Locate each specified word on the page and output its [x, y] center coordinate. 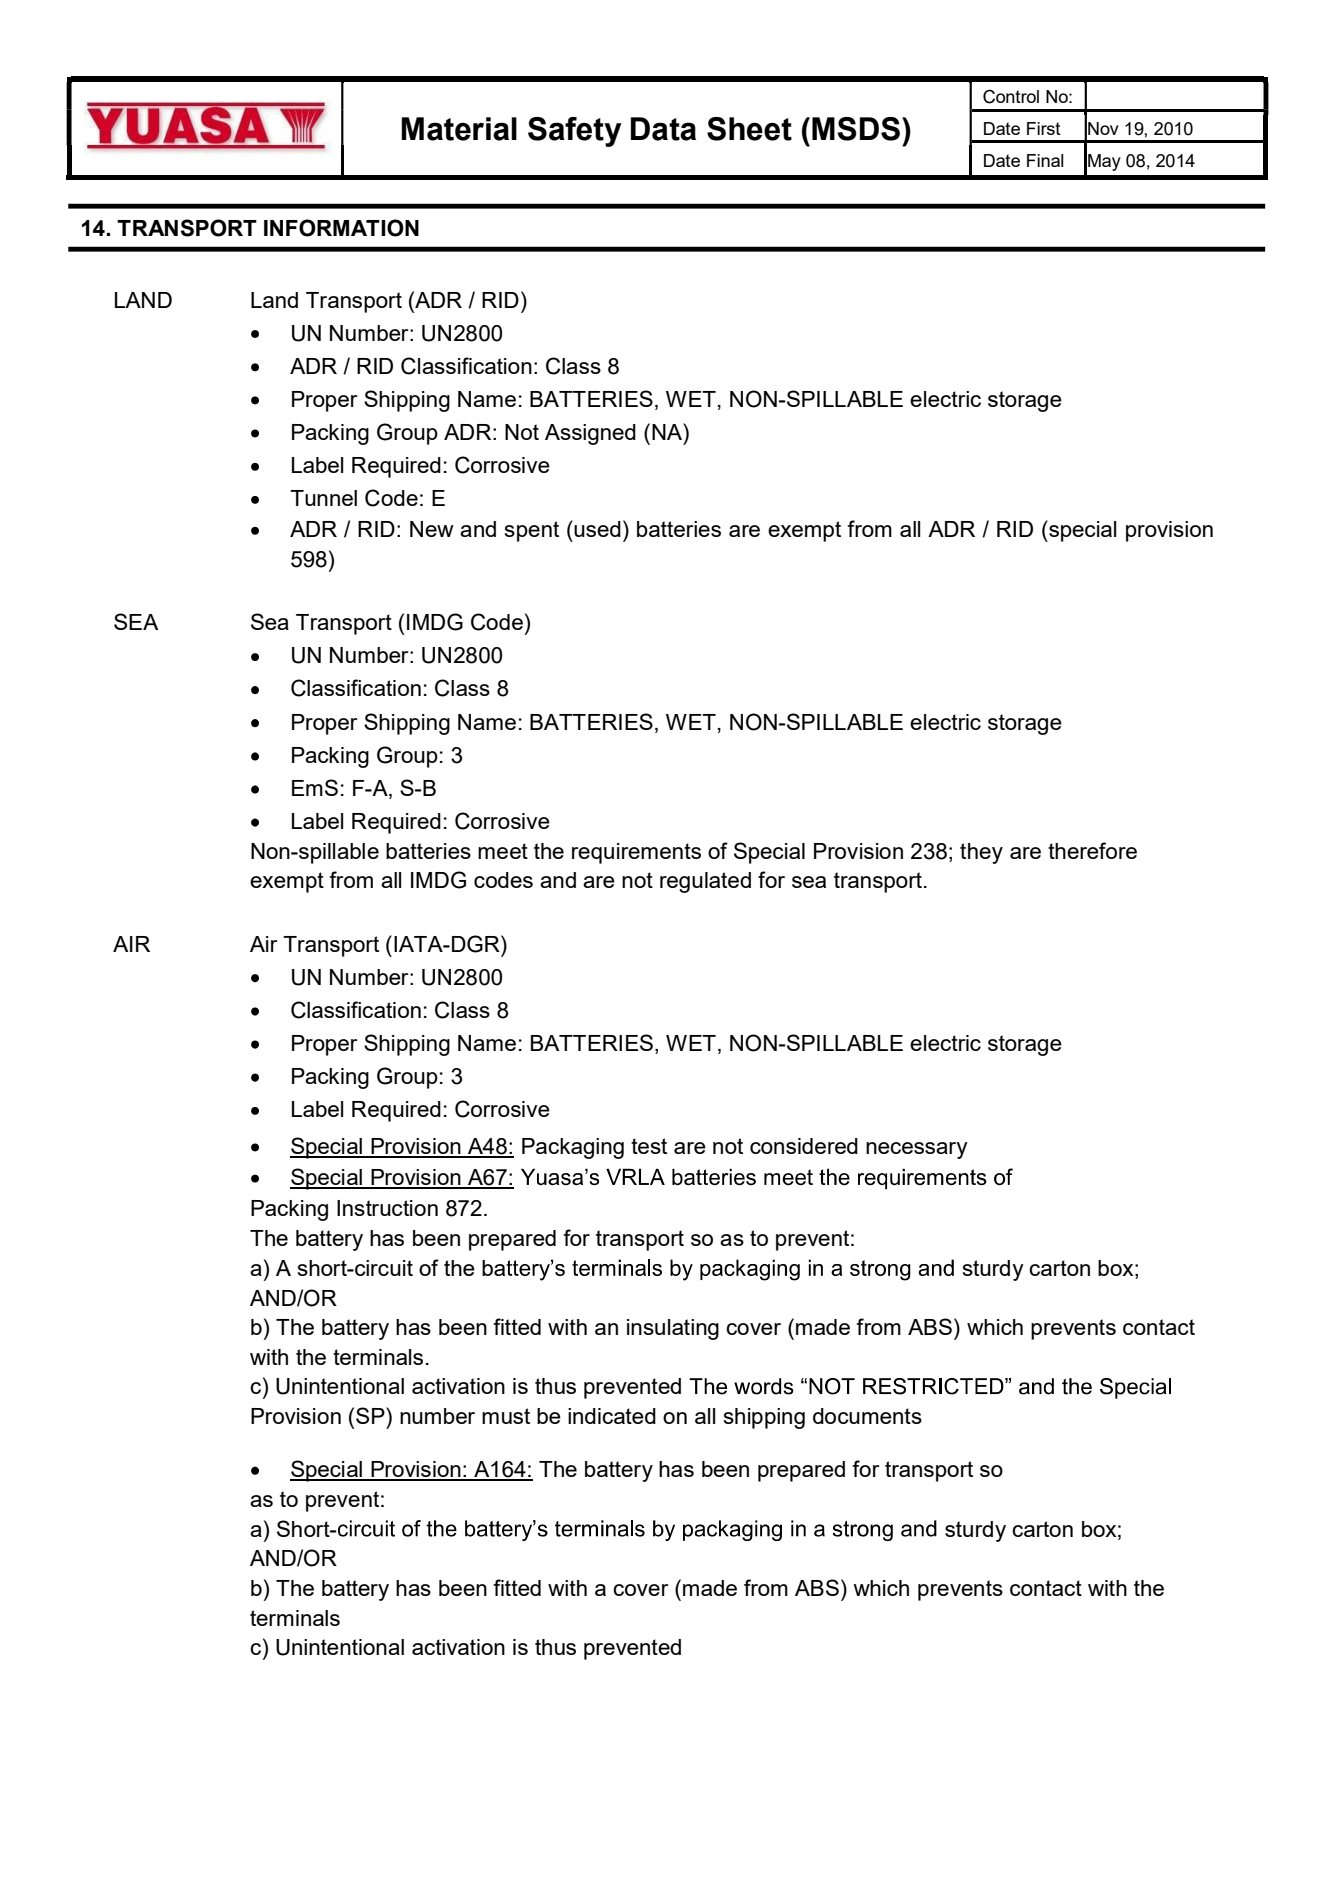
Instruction [387, 1208]
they [981, 853]
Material [459, 129]
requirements [636, 853]
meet [503, 851]
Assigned [590, 434]
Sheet [749, 129]
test [649, 1146]
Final [1045, 160]
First [1044, 128]
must [506, 1416]
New [432, 529]
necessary [917, 1150]
